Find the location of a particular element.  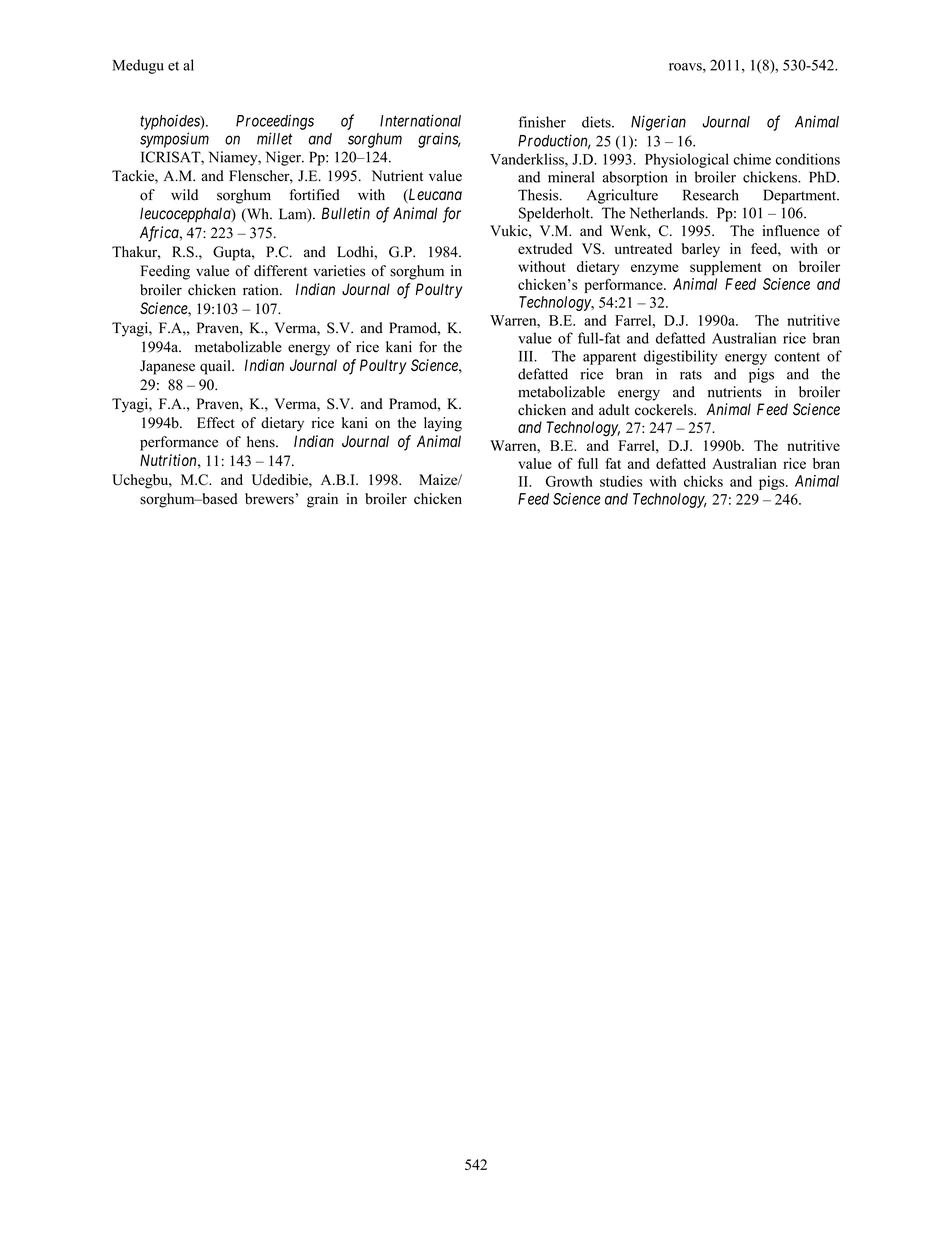

finisher is located at coordinates (542, 122).
